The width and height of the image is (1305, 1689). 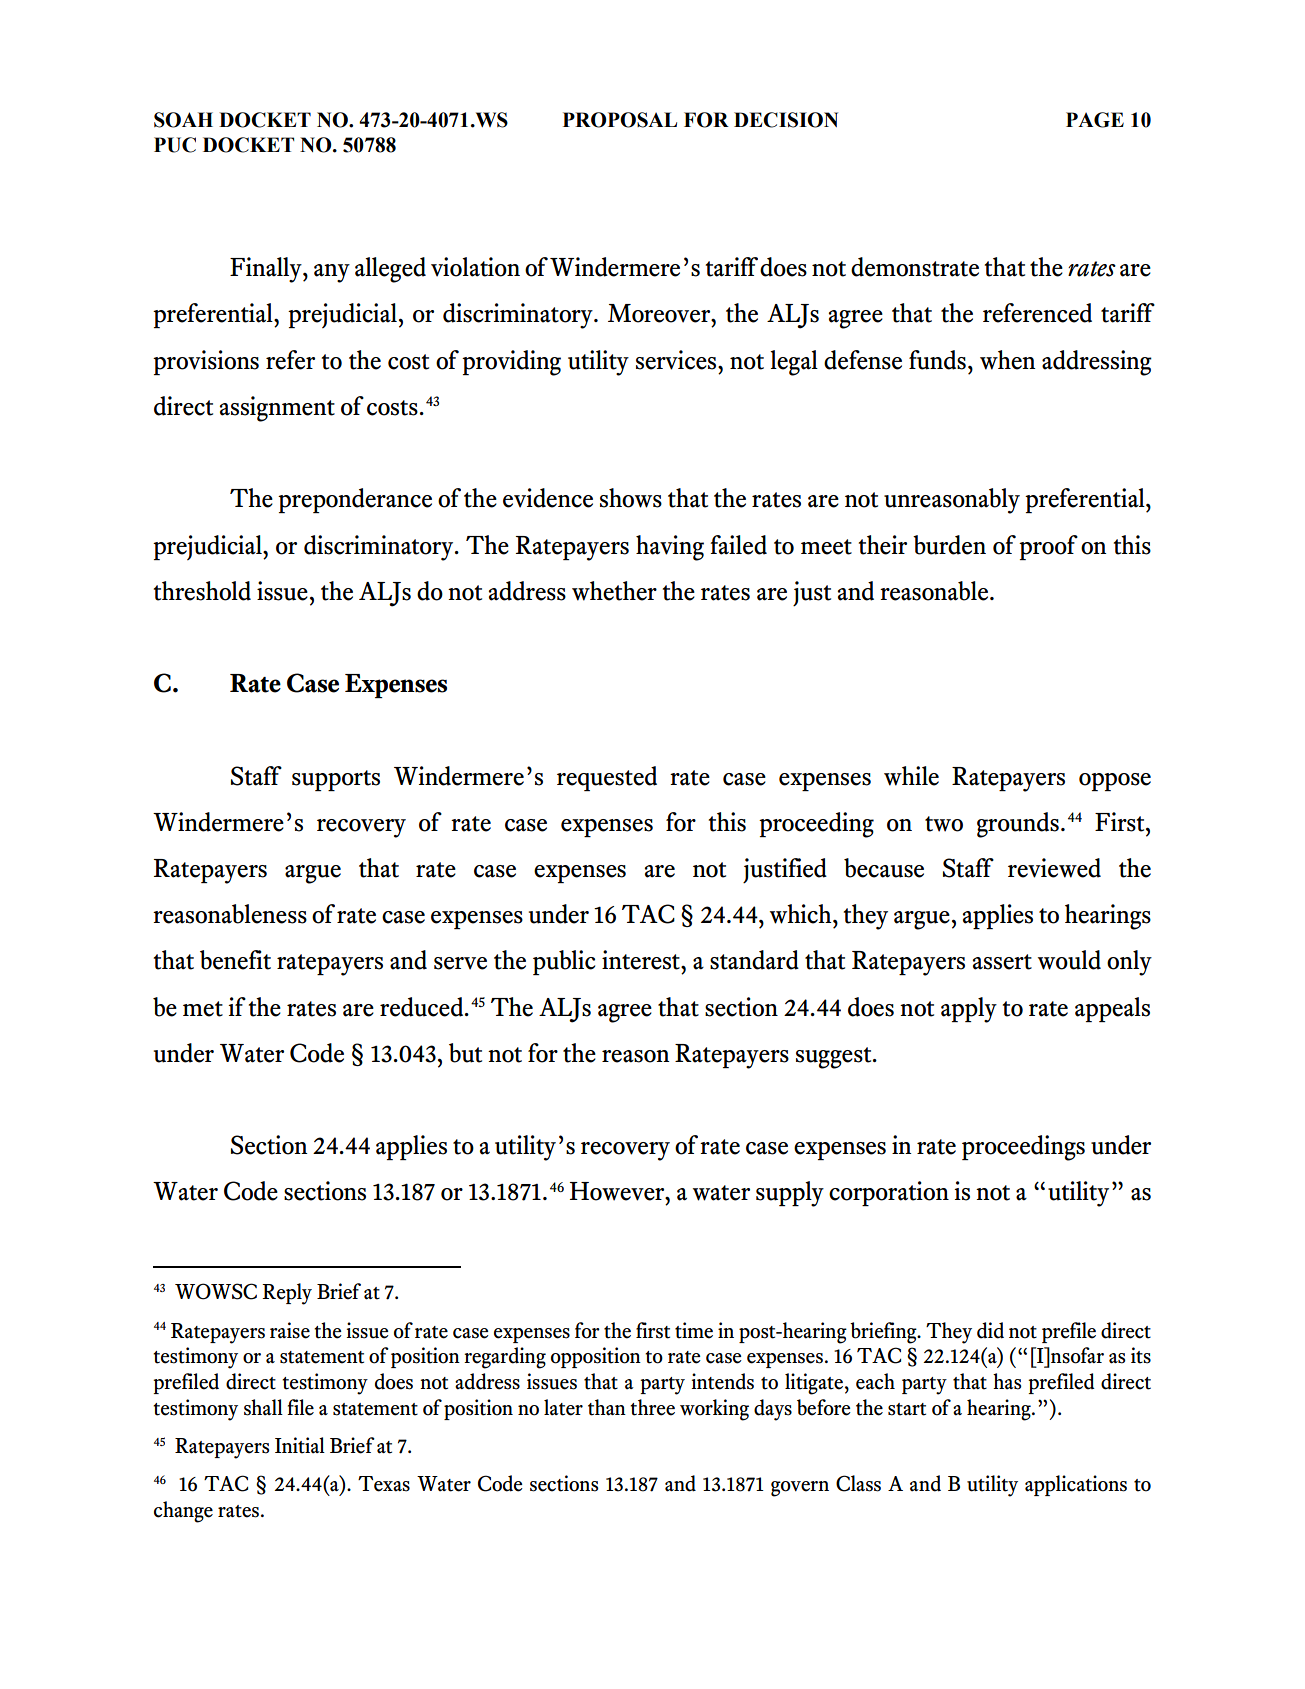 I want to click on interest, so click(x=642, y=960).
